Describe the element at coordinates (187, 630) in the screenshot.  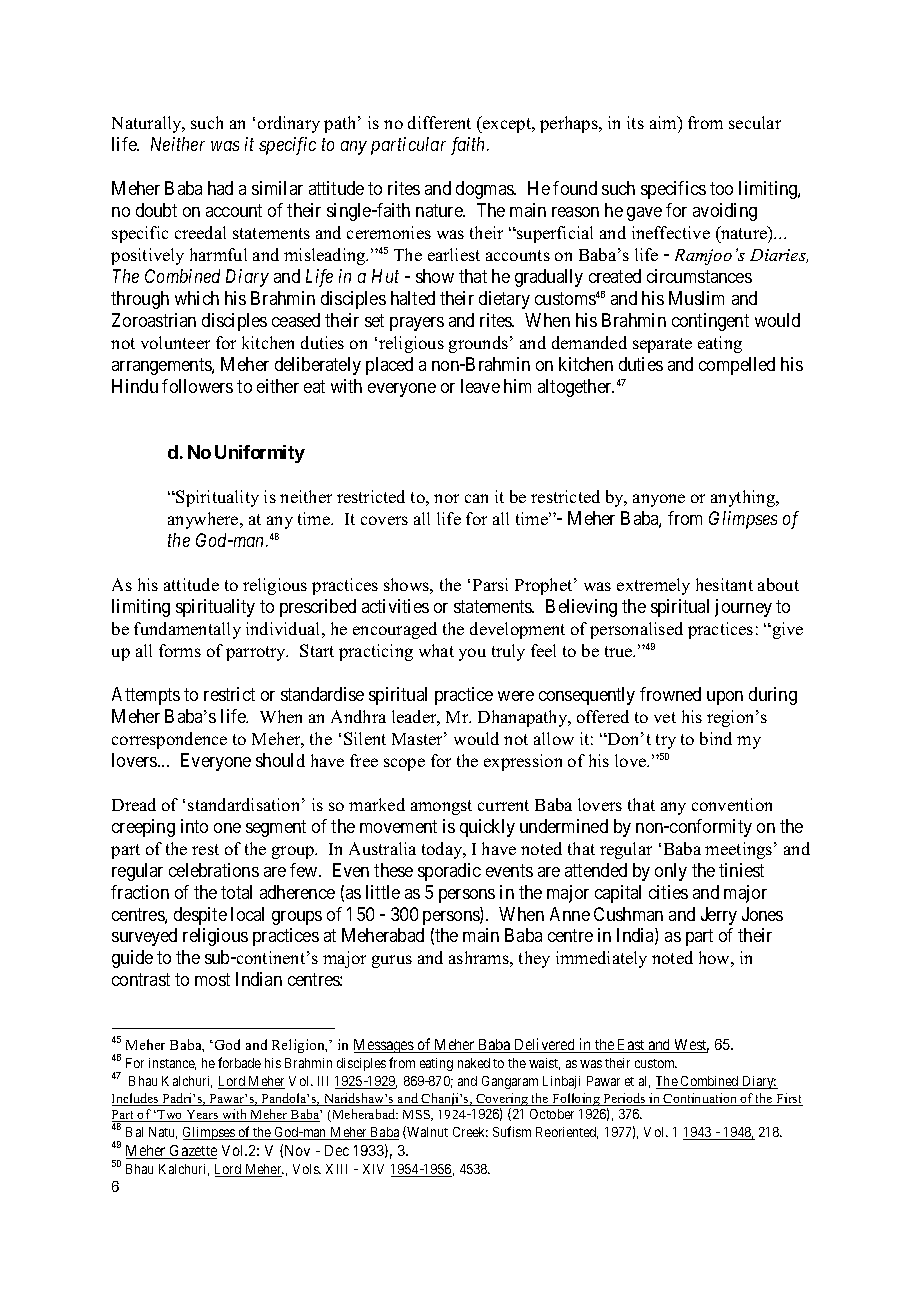
I see `fundamentally` at that location.
